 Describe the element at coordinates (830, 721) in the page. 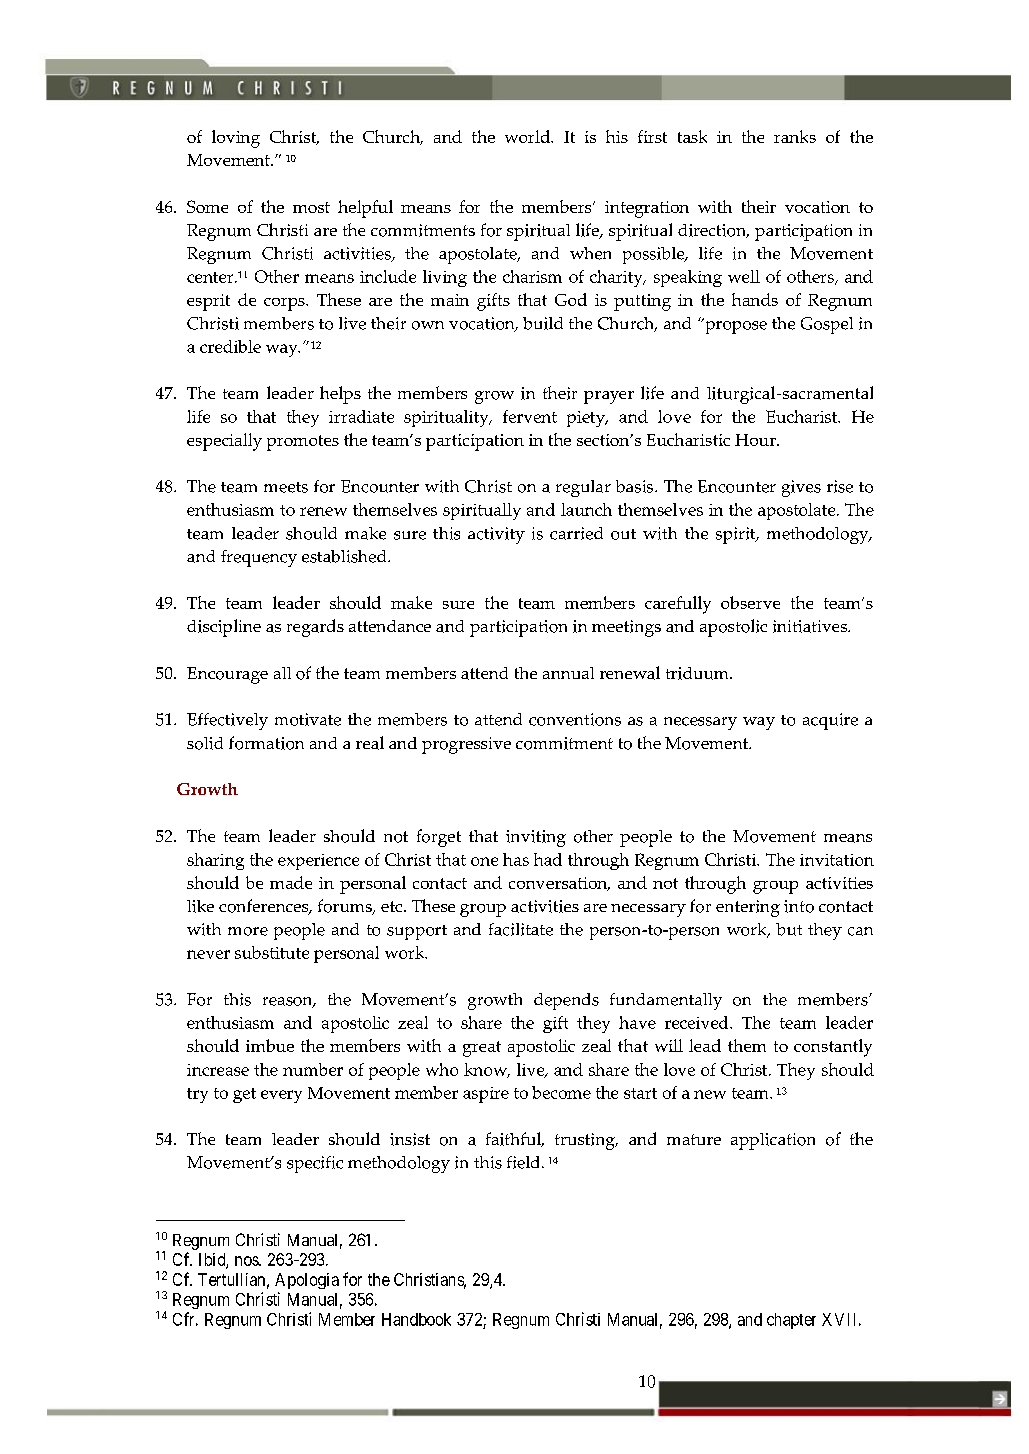

I see `acquire` at that location.
